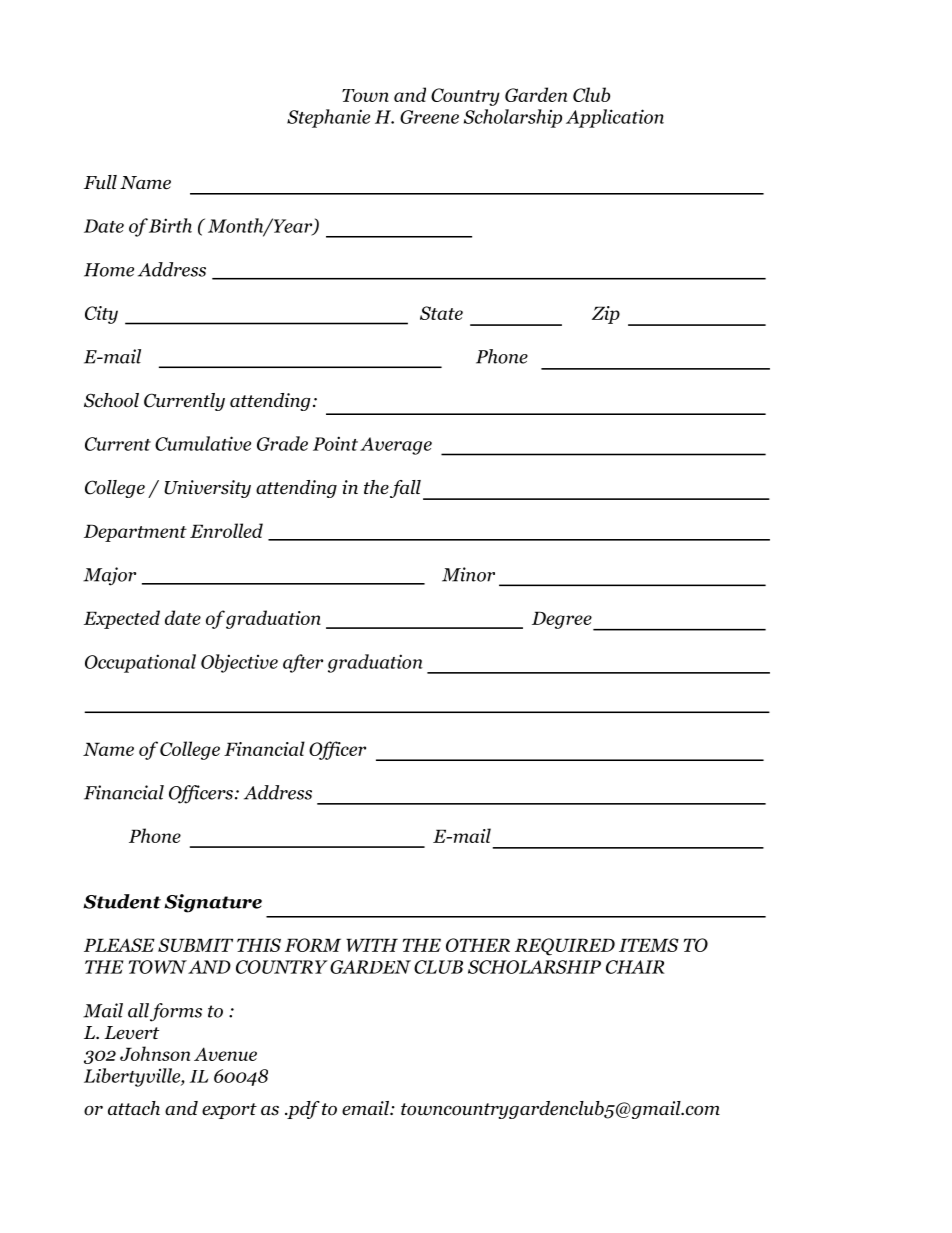 Image resolution: width=952 pixels, height=1233 pixels. Describe the element at coordinates (140, 663) in the screenshot. I see `Occupational` at that location.
